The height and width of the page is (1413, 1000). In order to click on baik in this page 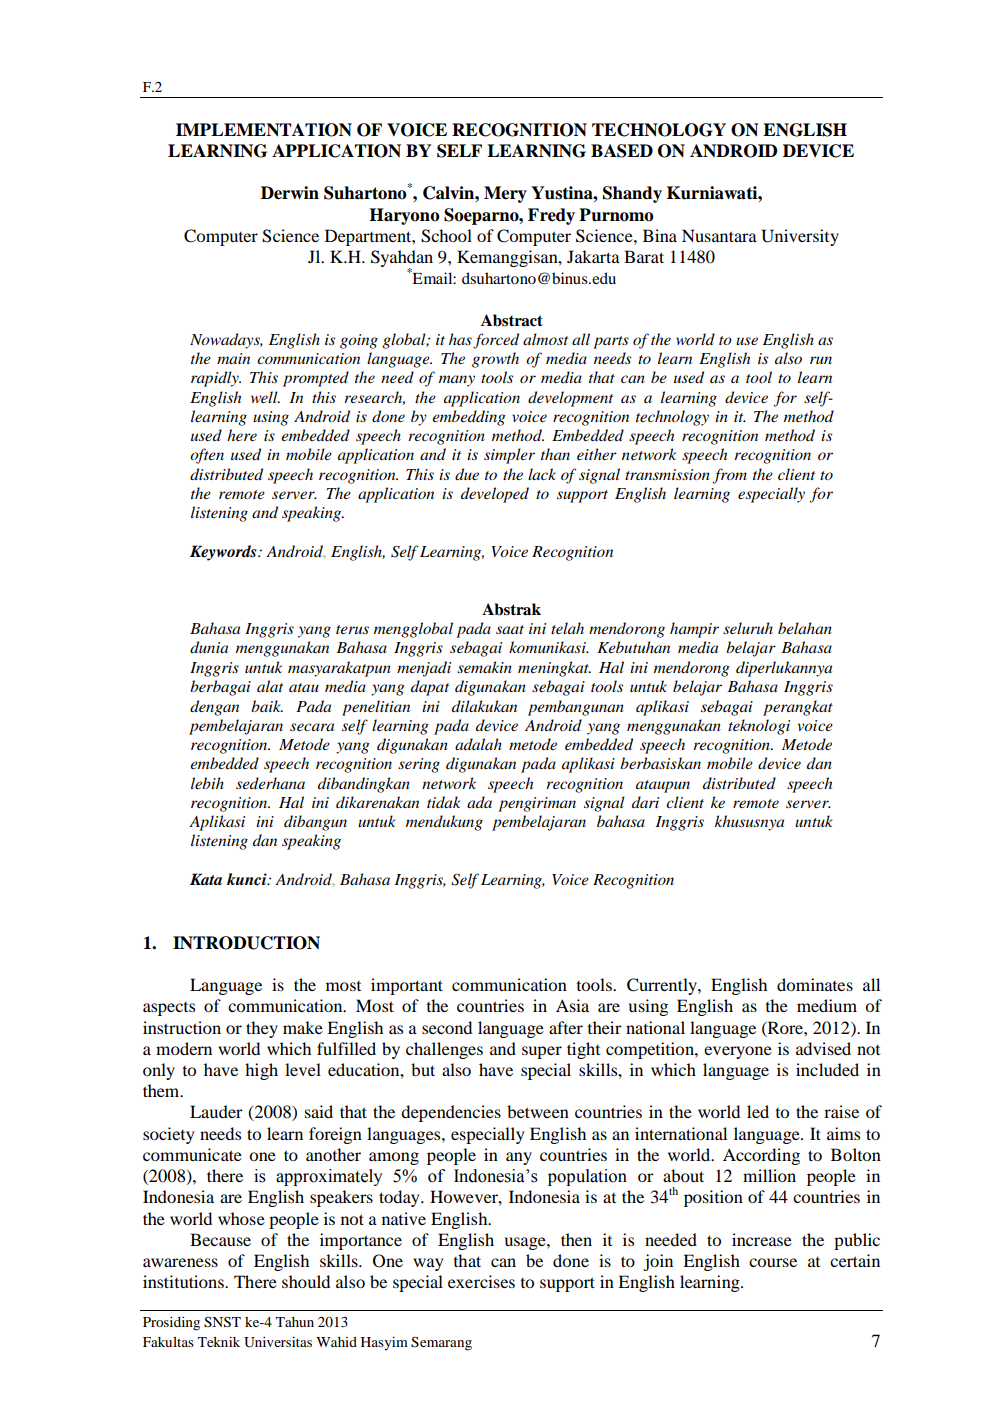, I will do `click(267, 706)`.
